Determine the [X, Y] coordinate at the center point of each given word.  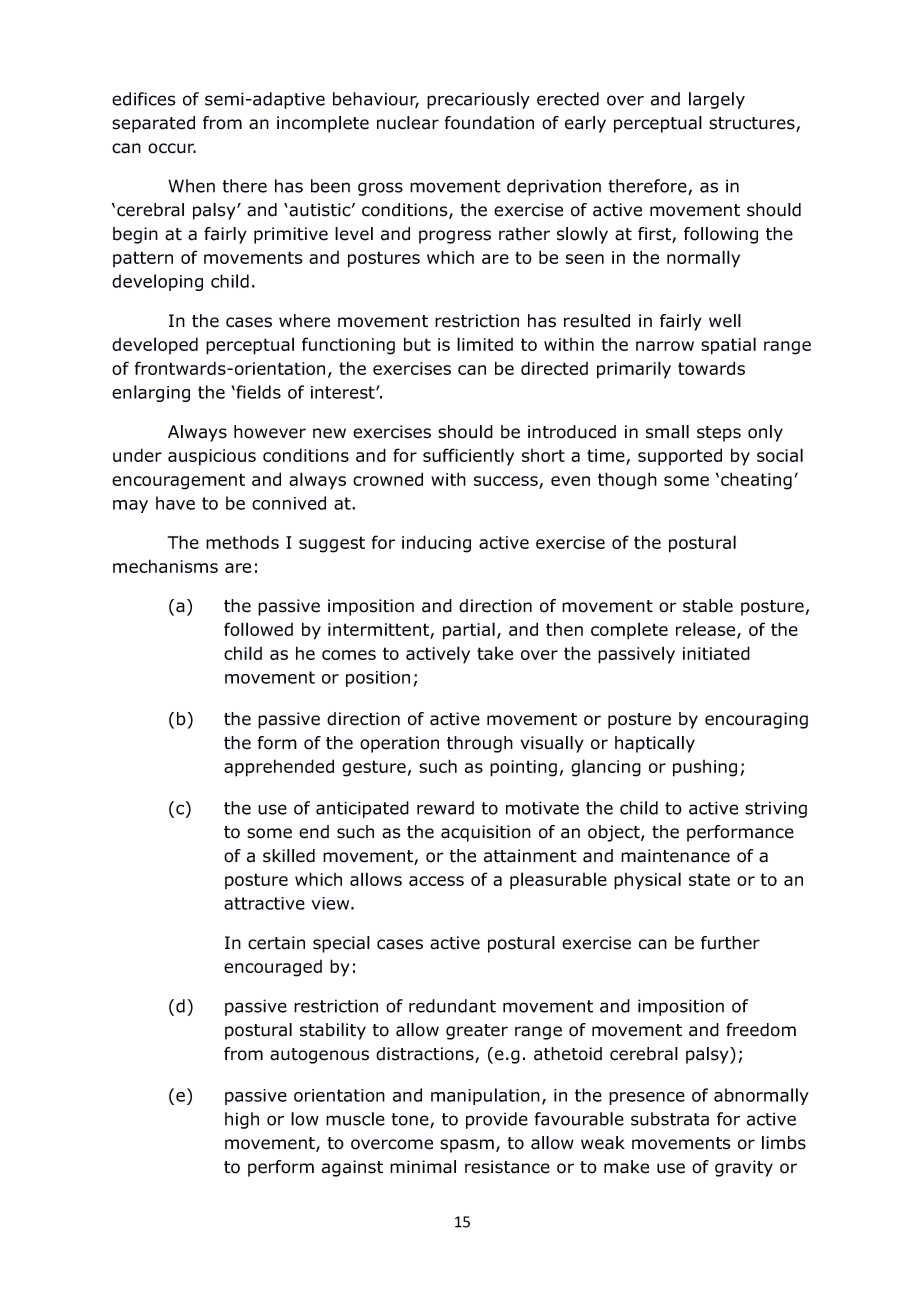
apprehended [279, 768]
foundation [489, 123]
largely [717, 100]
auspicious [212, 457]
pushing [705, 768]
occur [172, 148]
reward [445, 808]
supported [680, 457]
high [242, 1120]
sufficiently [468, 457]
